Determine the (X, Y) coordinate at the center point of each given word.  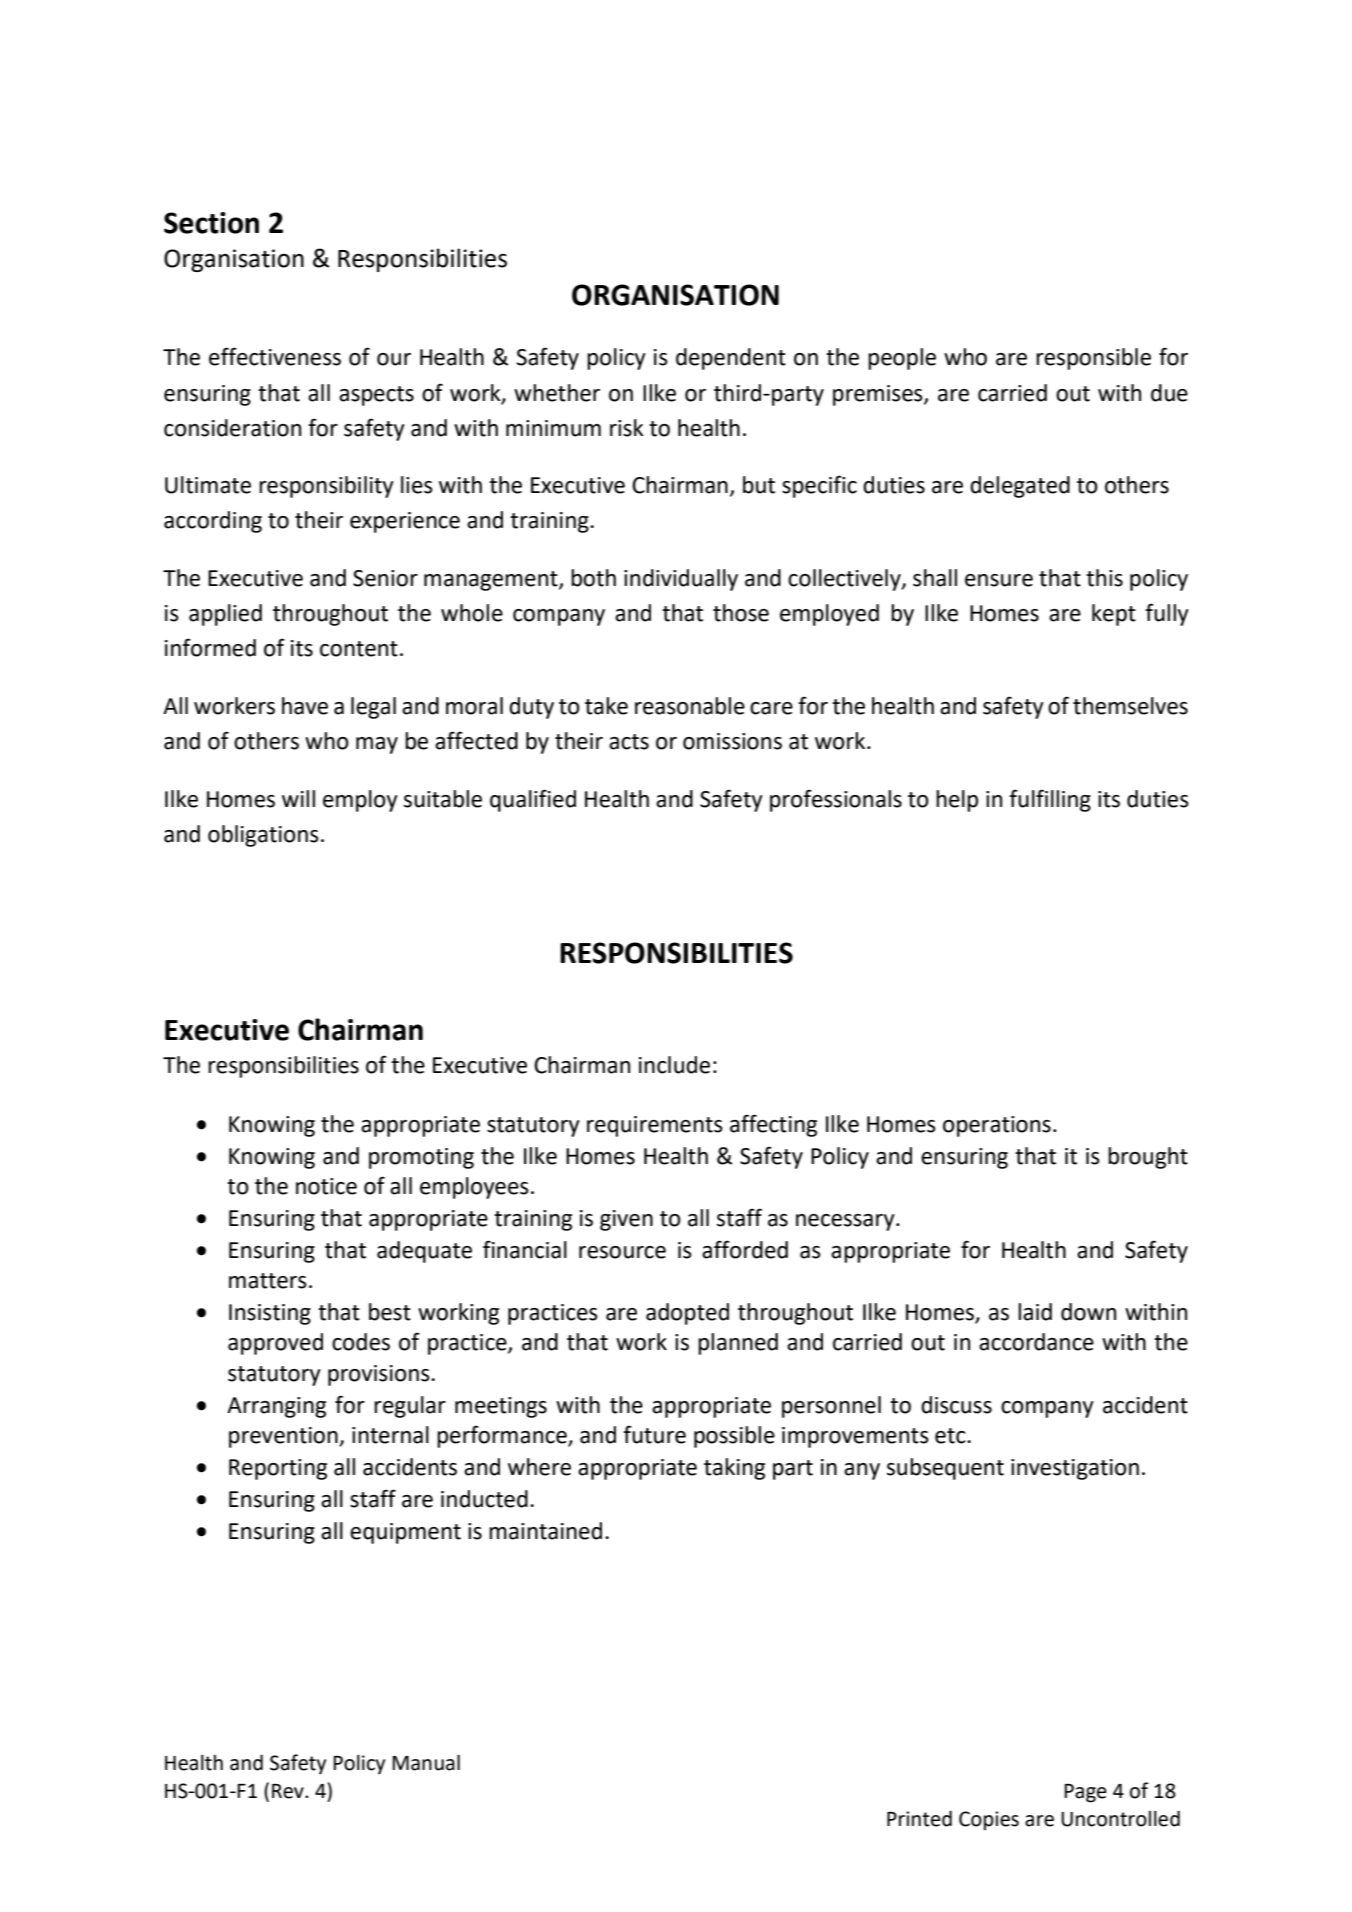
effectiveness (275, 356)
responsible (1093, 359)
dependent (731, 359)
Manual (426, 1762)
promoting (421, 1158)
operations (997, 1126)
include (674, 1065)
